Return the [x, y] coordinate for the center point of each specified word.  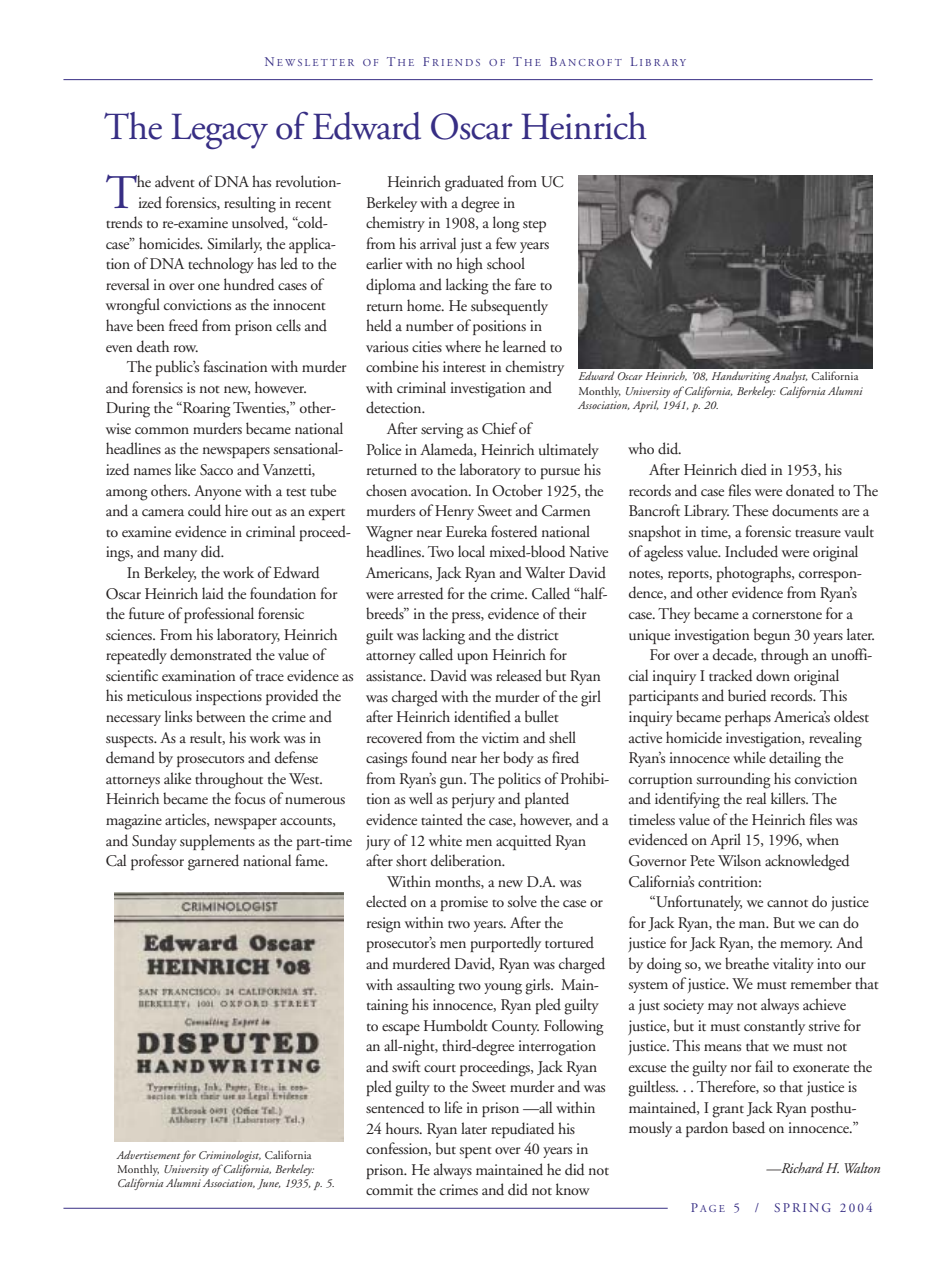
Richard [801, 1167]
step [534, 226]
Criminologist [230, 1156]
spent [475, 1152]
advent [175, 181]
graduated [474, 183]
